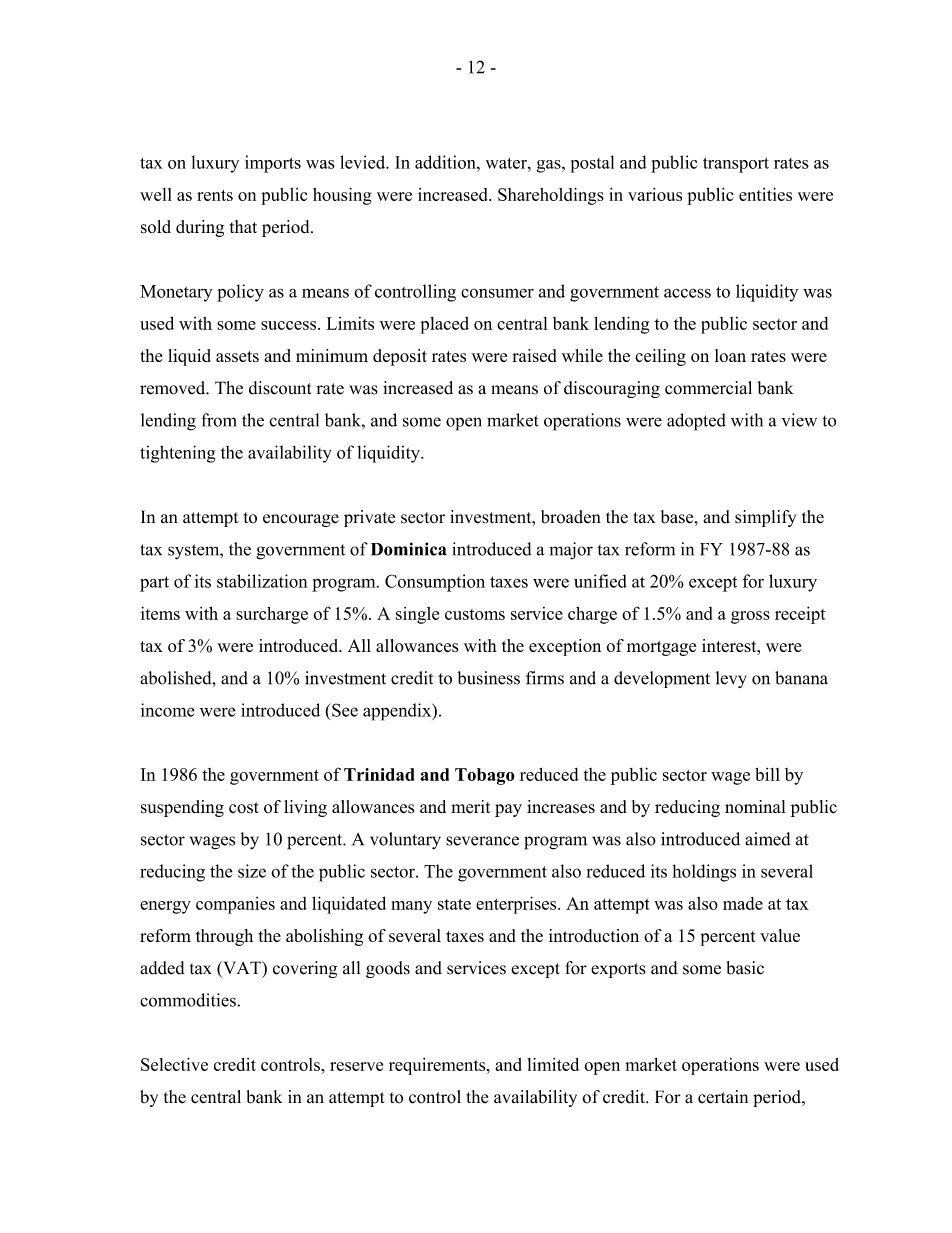 This screenshot has height=1233, width=952. What do you see at coordinates (750, 617) in the screenshot?
I see `gross` at bounding box center [750, 617].
